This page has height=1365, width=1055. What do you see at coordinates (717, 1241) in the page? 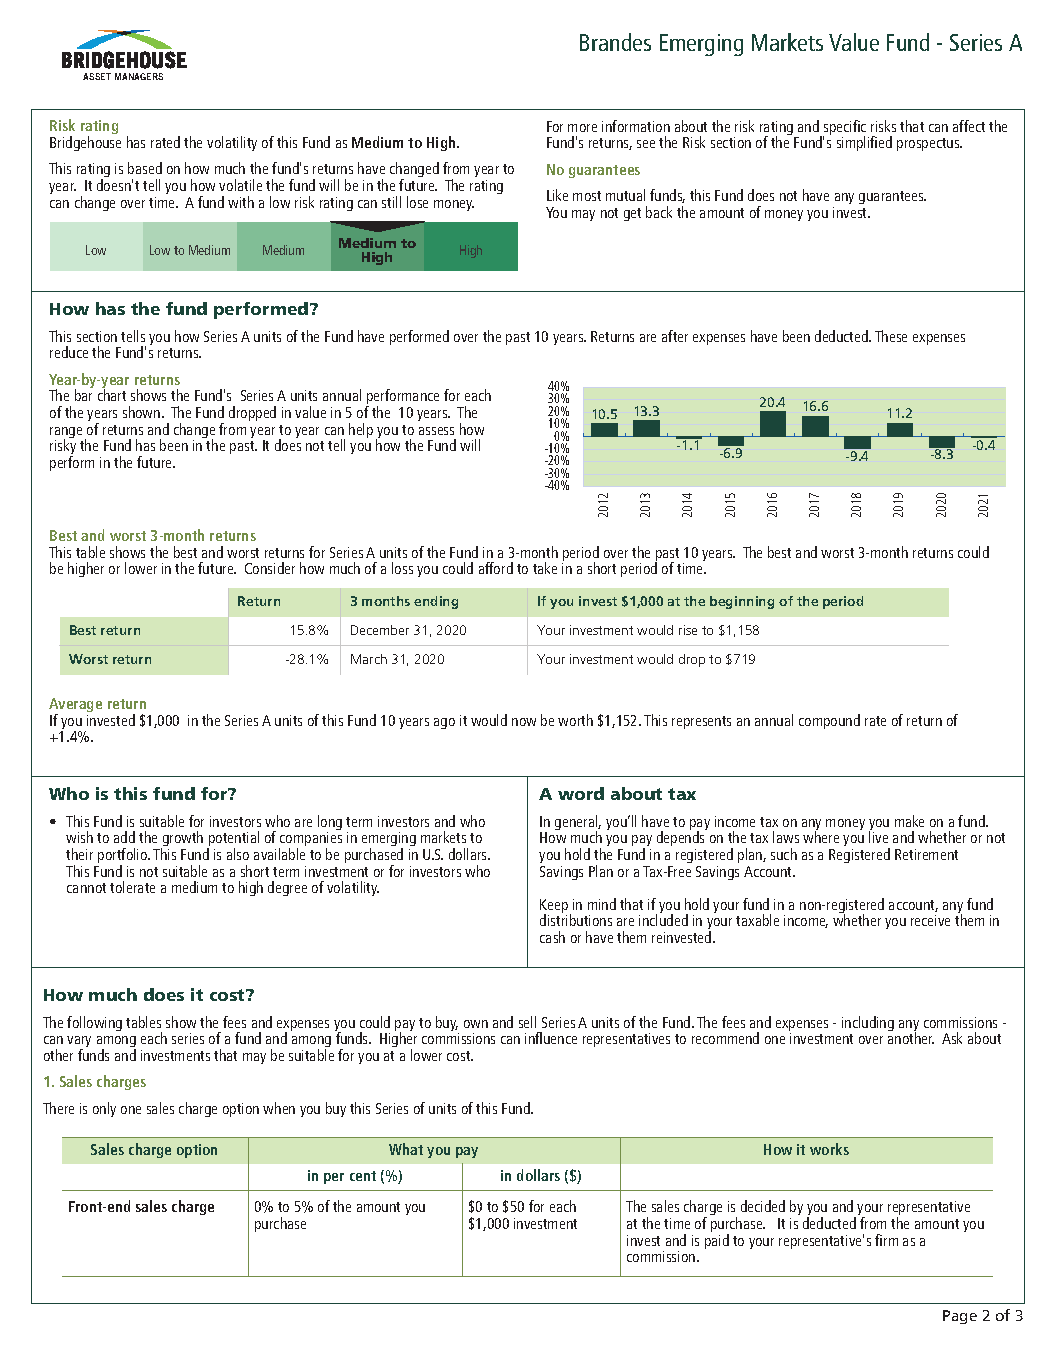
I see `paid` at bounding box center [717, 1241].
